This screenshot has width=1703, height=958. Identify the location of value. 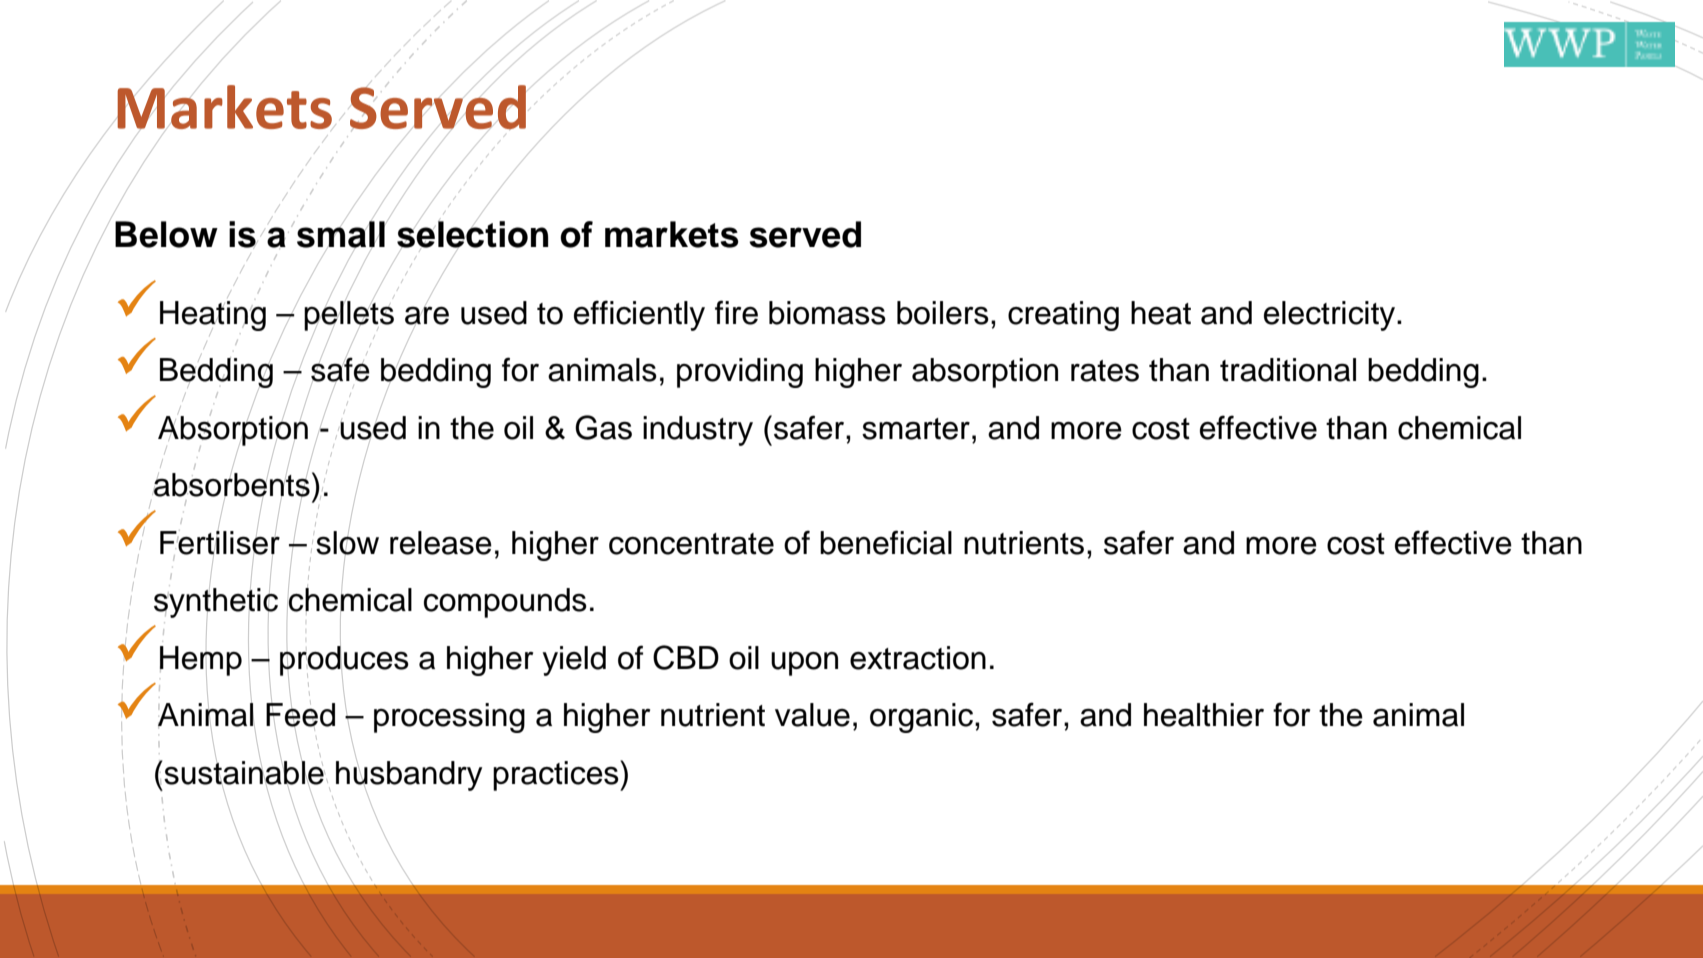
(812, 715).
